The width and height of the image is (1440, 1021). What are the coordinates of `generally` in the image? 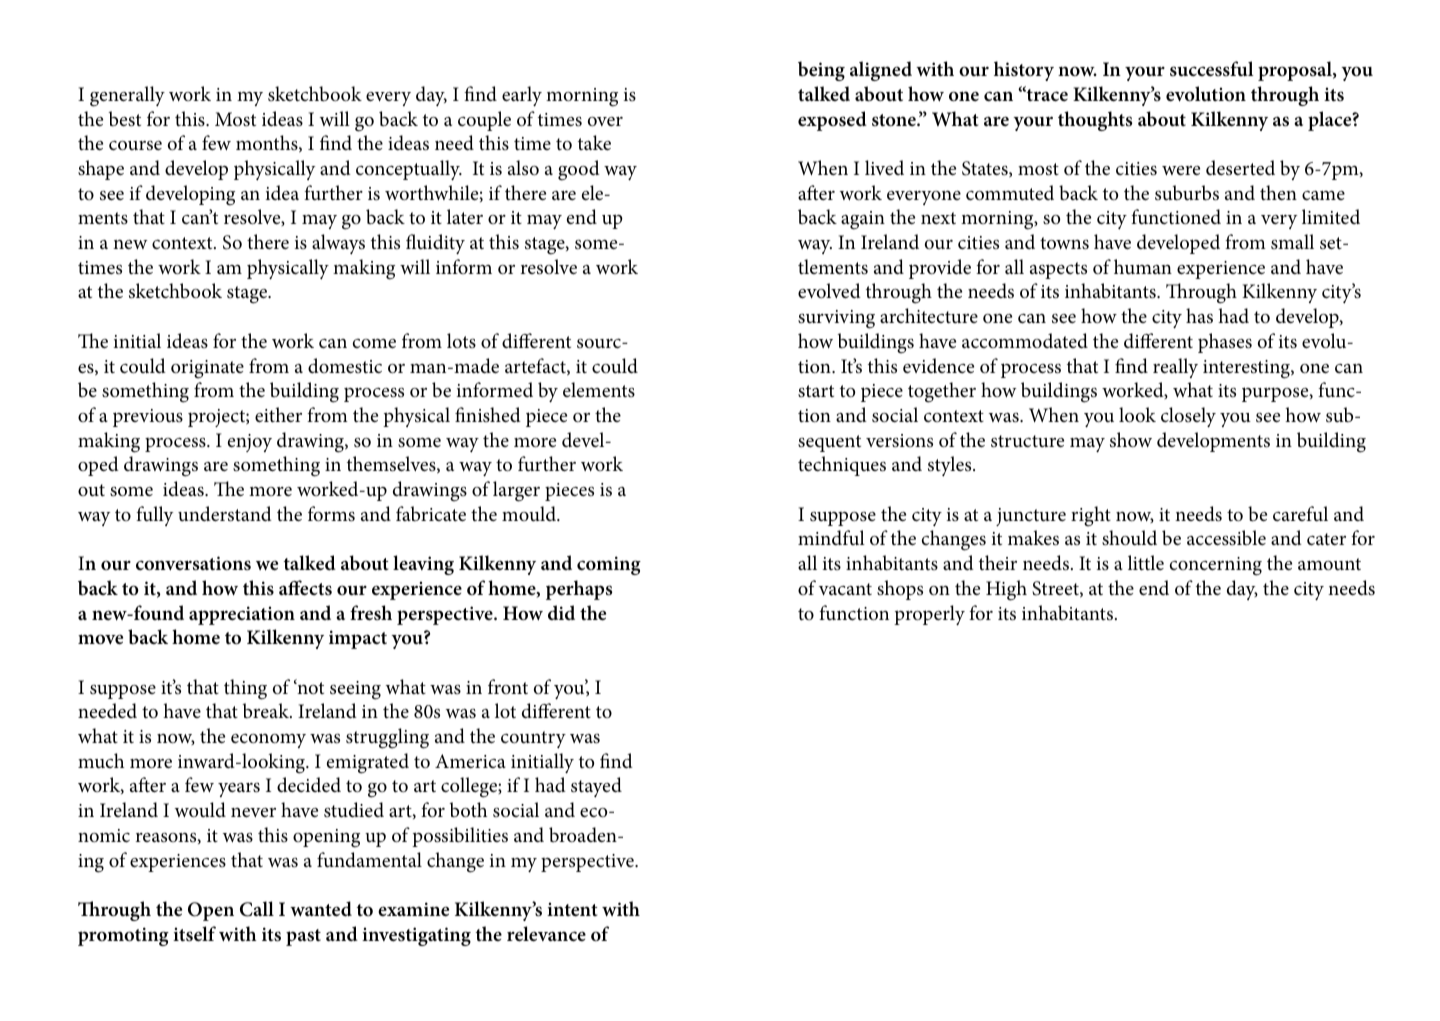 It's located at (127, 96).
